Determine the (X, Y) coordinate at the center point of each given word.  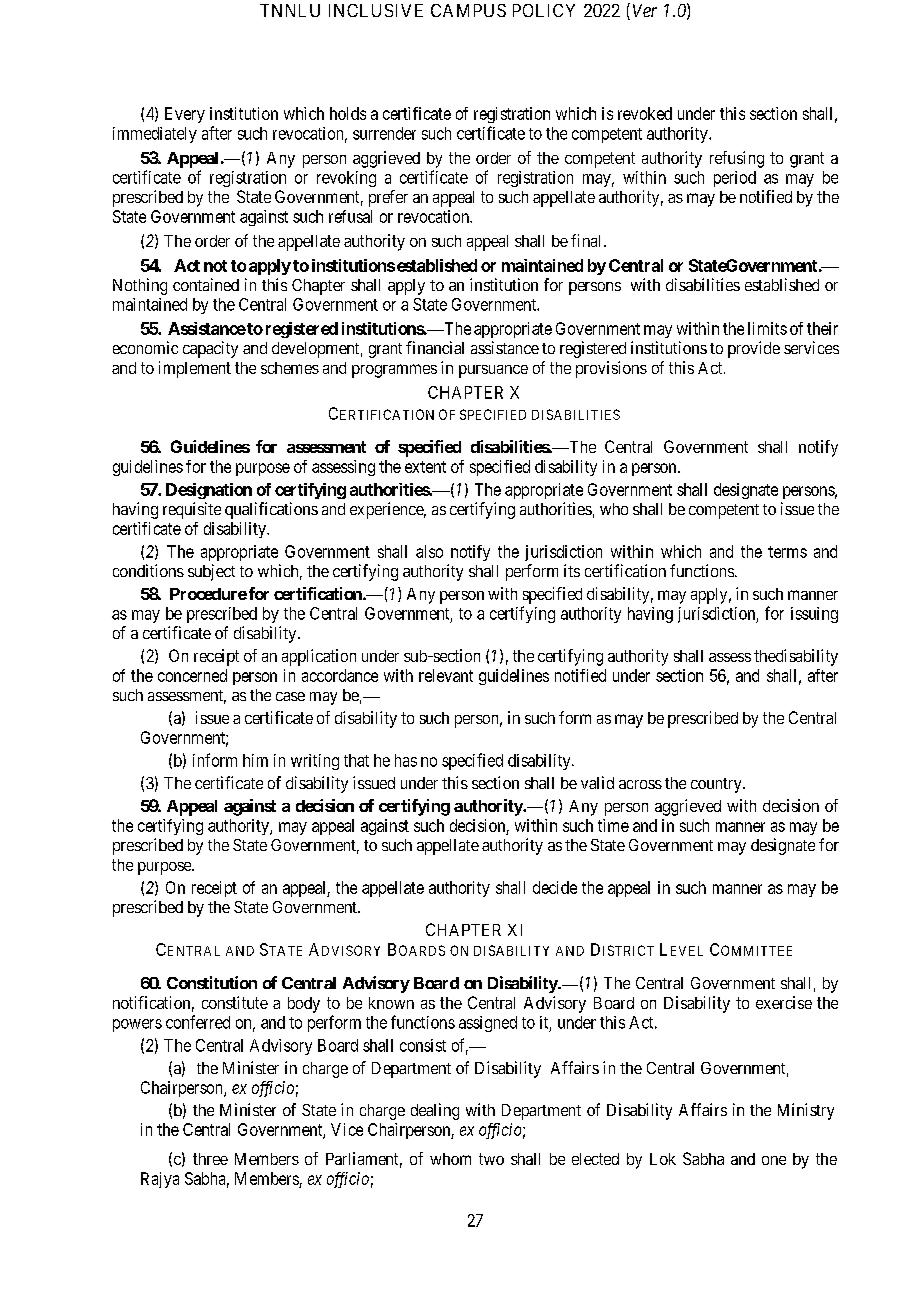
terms (787, 552)
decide (555, 887)
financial (435, 347)
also (429, 551)
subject (211, 572)
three (210, 1159)
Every (185, 115)
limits (767, 328)
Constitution (212, 982)
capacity (210, 349)
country (717, 785)
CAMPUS (468, 10)
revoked (645, 113)
